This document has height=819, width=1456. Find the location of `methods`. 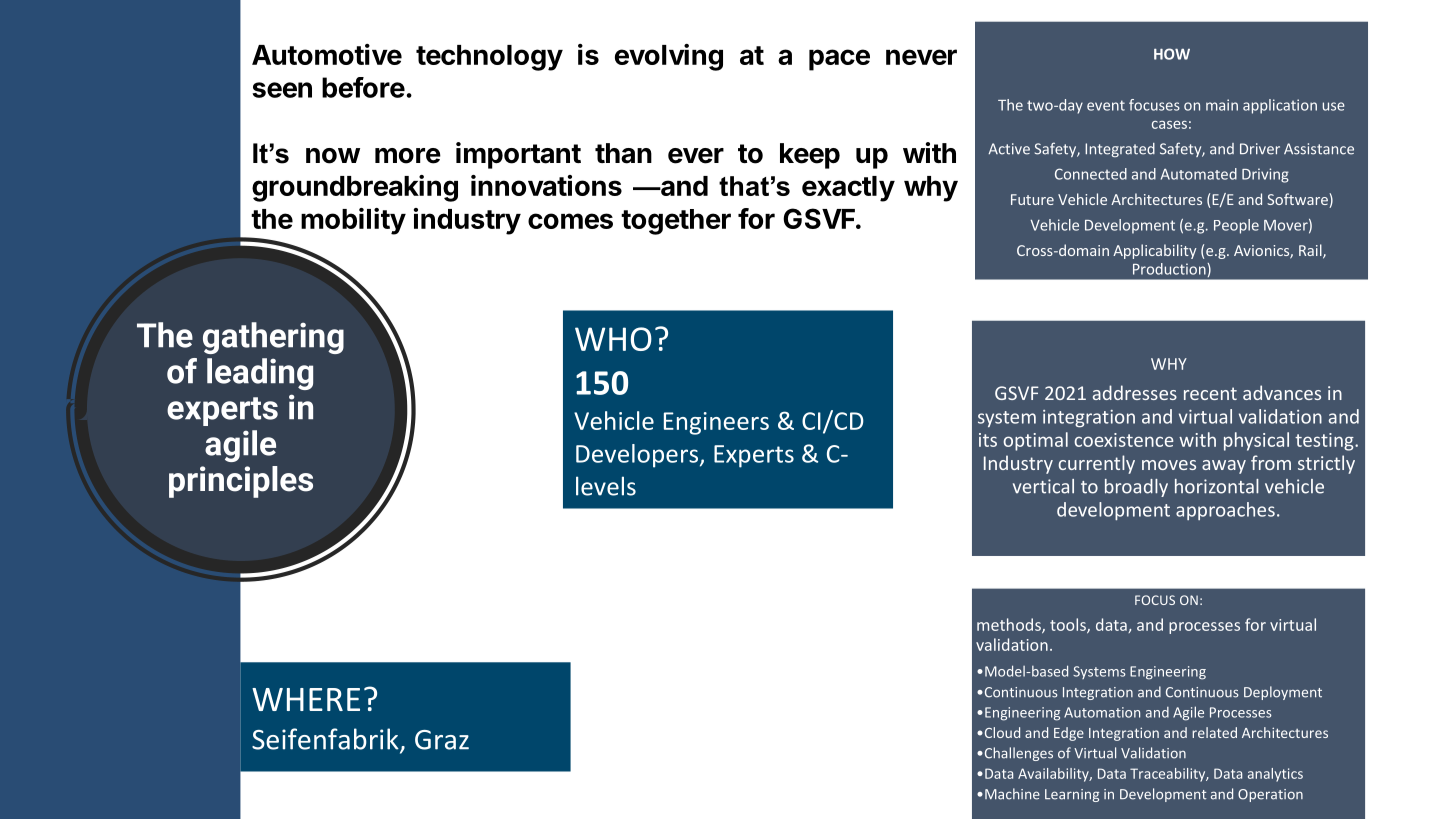

methods is located at coordinates (1010, 625).
